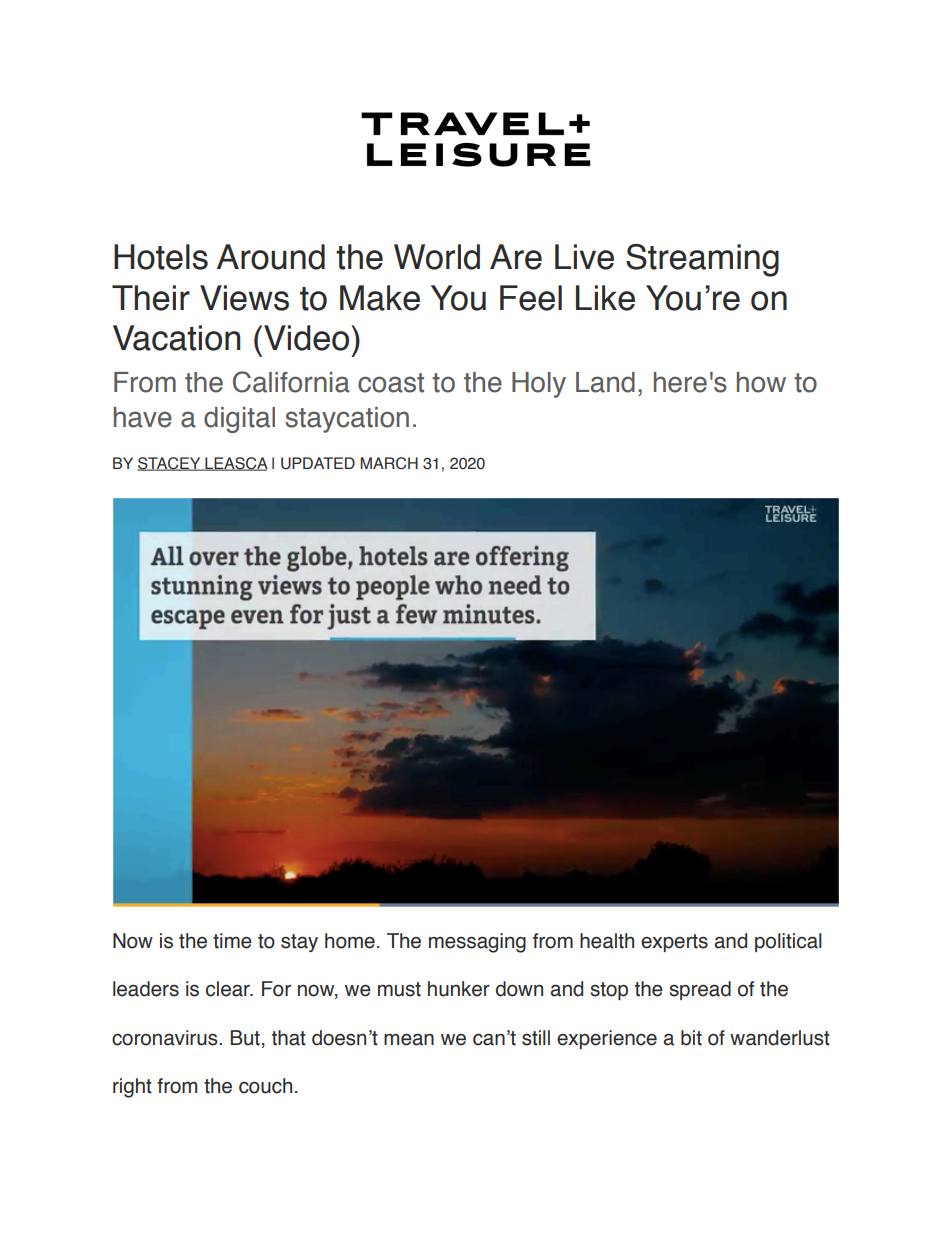 This document has height=1233, width=952. What do you see at coordinates (409, 1039) in the document?
I see `mean` at bounding box center [409, 1039].
